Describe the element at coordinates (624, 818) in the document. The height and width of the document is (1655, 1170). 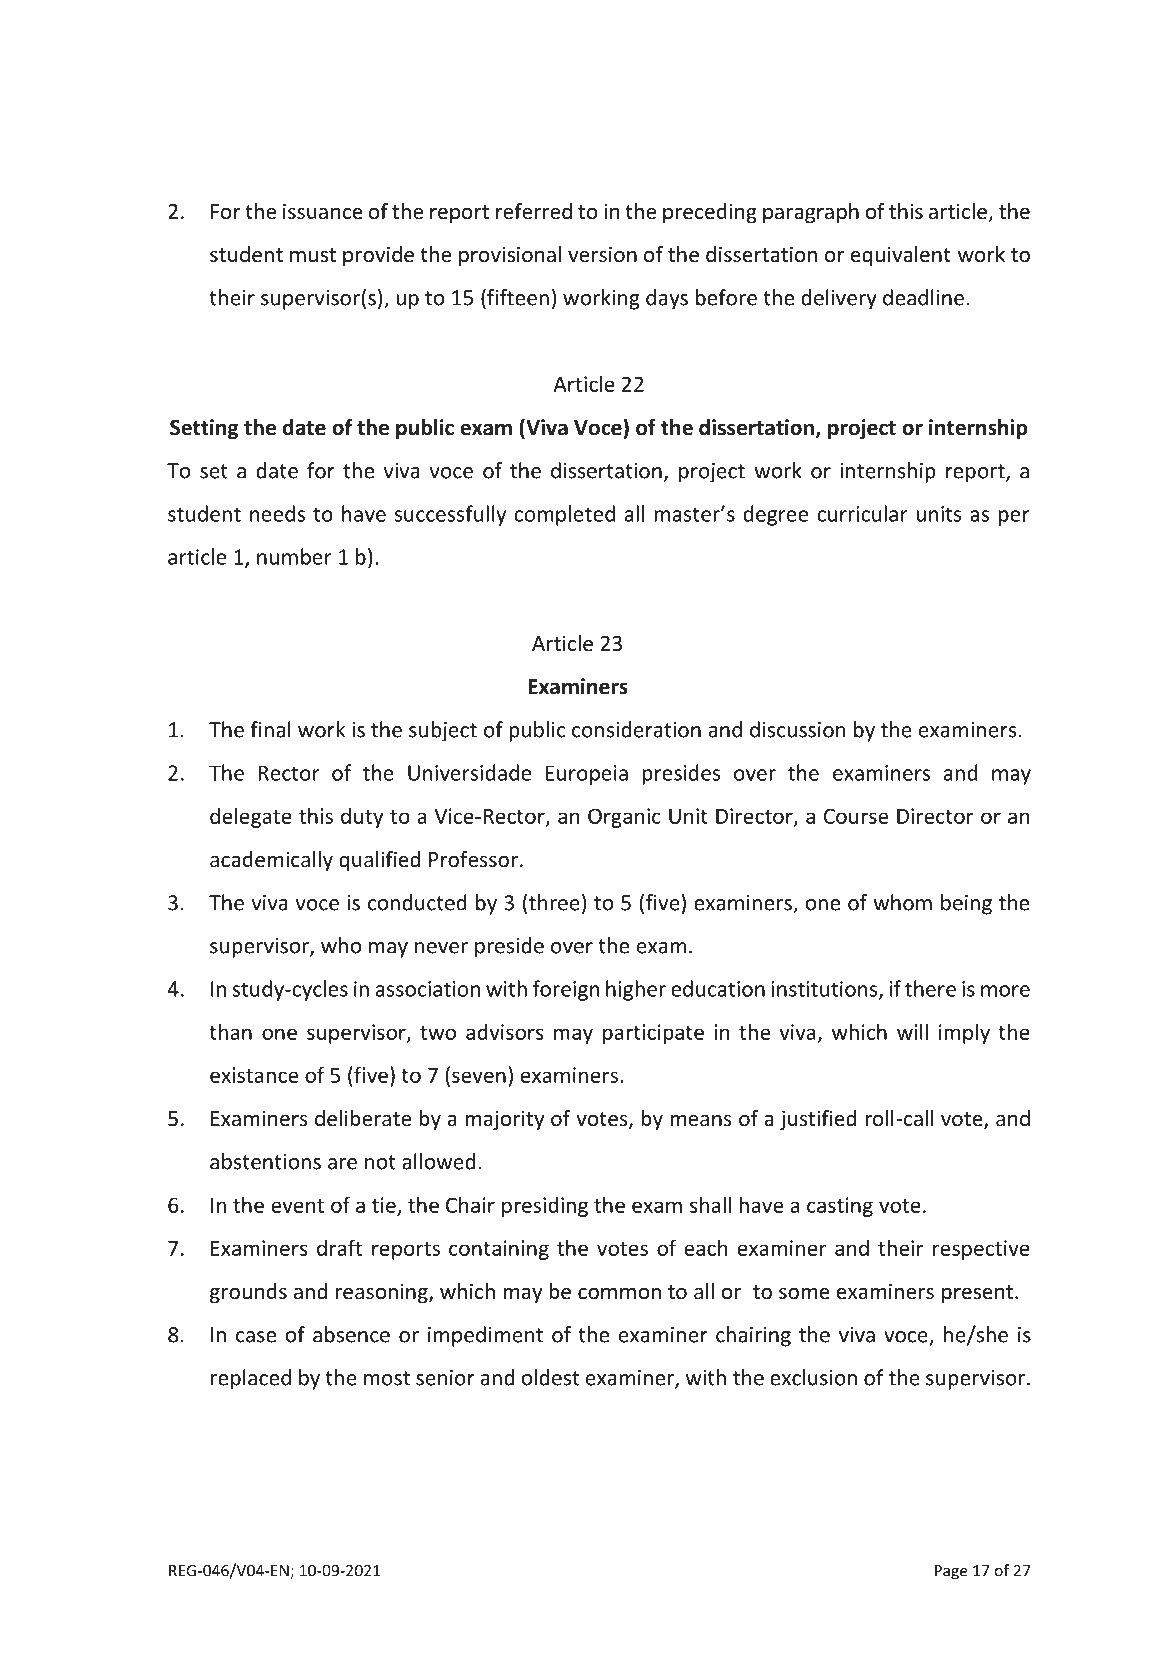
I see `Organic` at that location.
